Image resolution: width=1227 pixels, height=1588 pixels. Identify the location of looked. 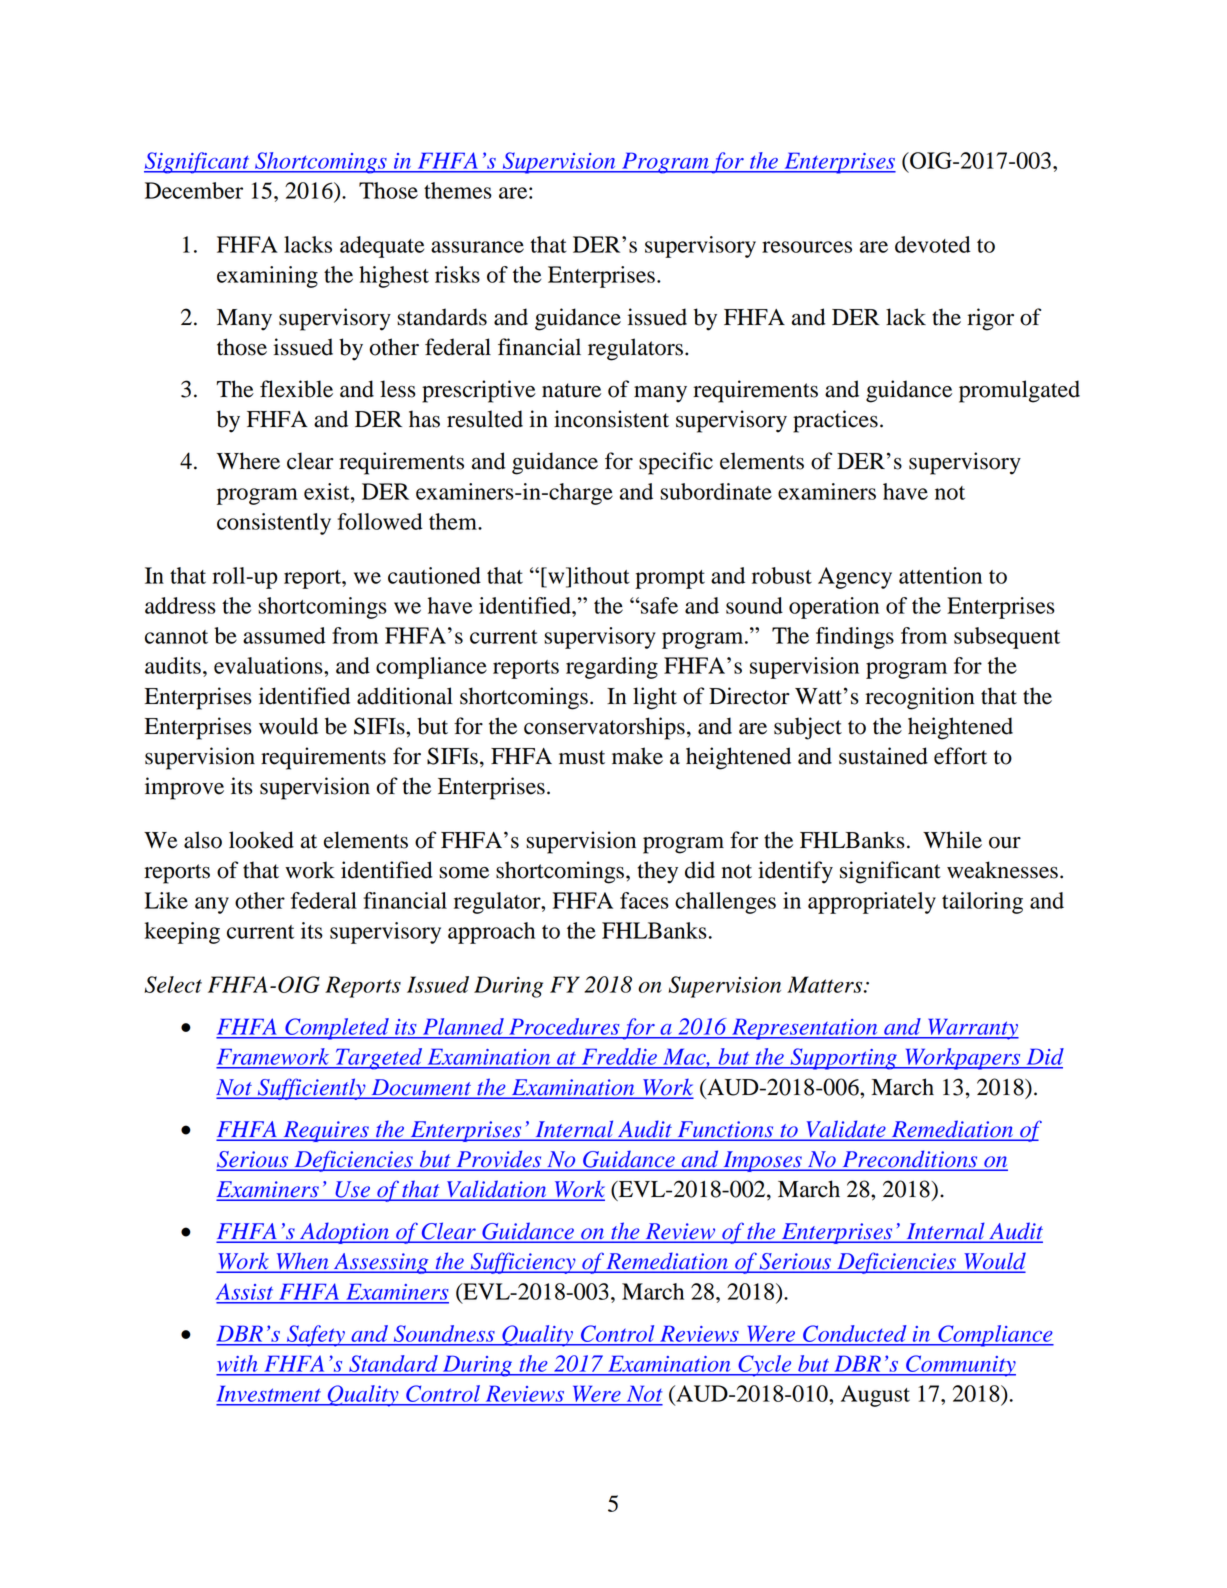
(261, 840).
